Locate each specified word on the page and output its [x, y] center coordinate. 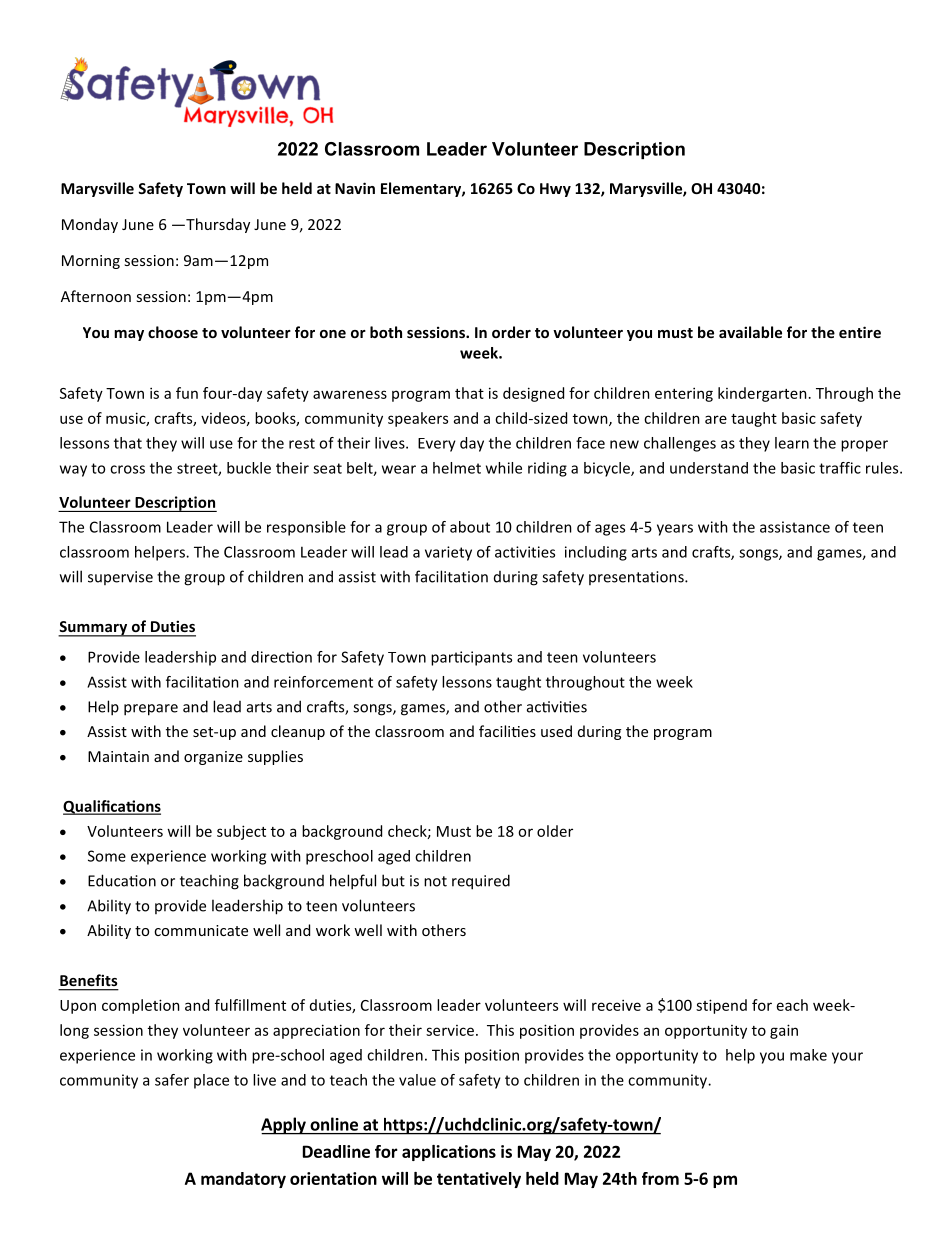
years [675, 530]
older [555, 831]
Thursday [217, 225]
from [660, 1178]
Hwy [555, 190]
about [470, 527]
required [481, 882]
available [750, 332]
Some [107, 856]
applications [449, 1153]
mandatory [243, 1180]
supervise [120, 578]
